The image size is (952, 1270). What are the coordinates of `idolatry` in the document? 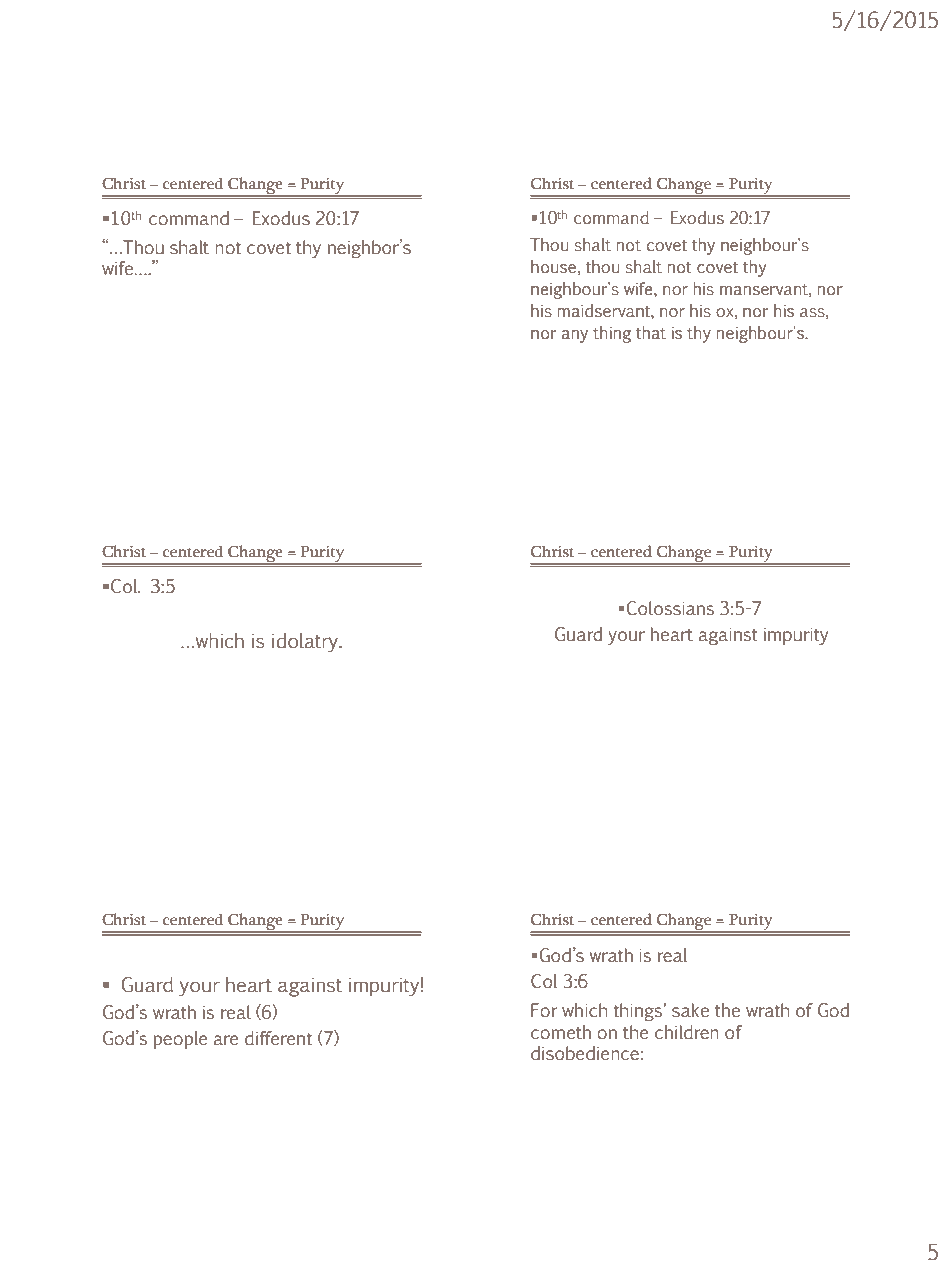 It's located at (306, 643).
